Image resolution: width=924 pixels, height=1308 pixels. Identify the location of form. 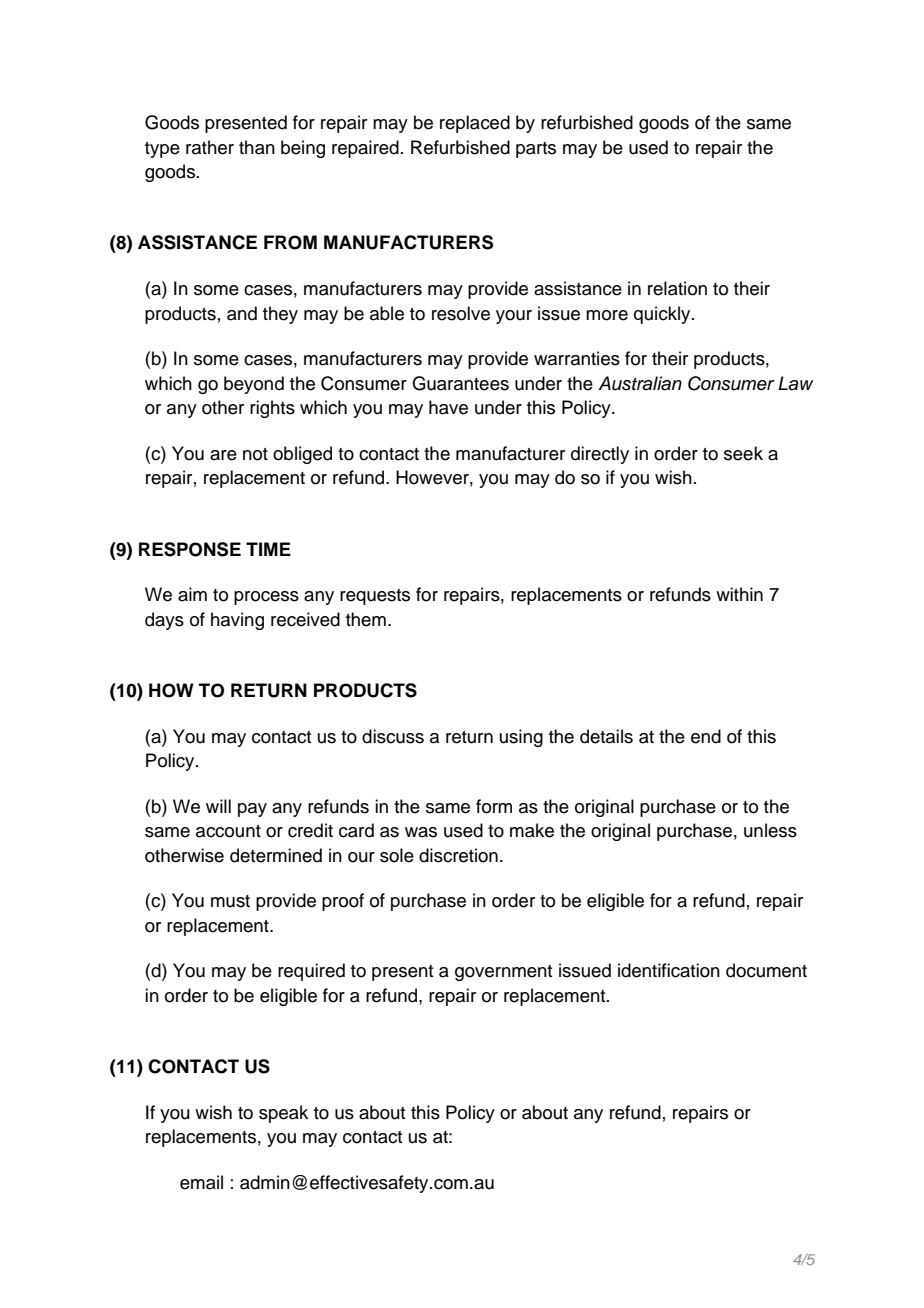
(494, 806).
